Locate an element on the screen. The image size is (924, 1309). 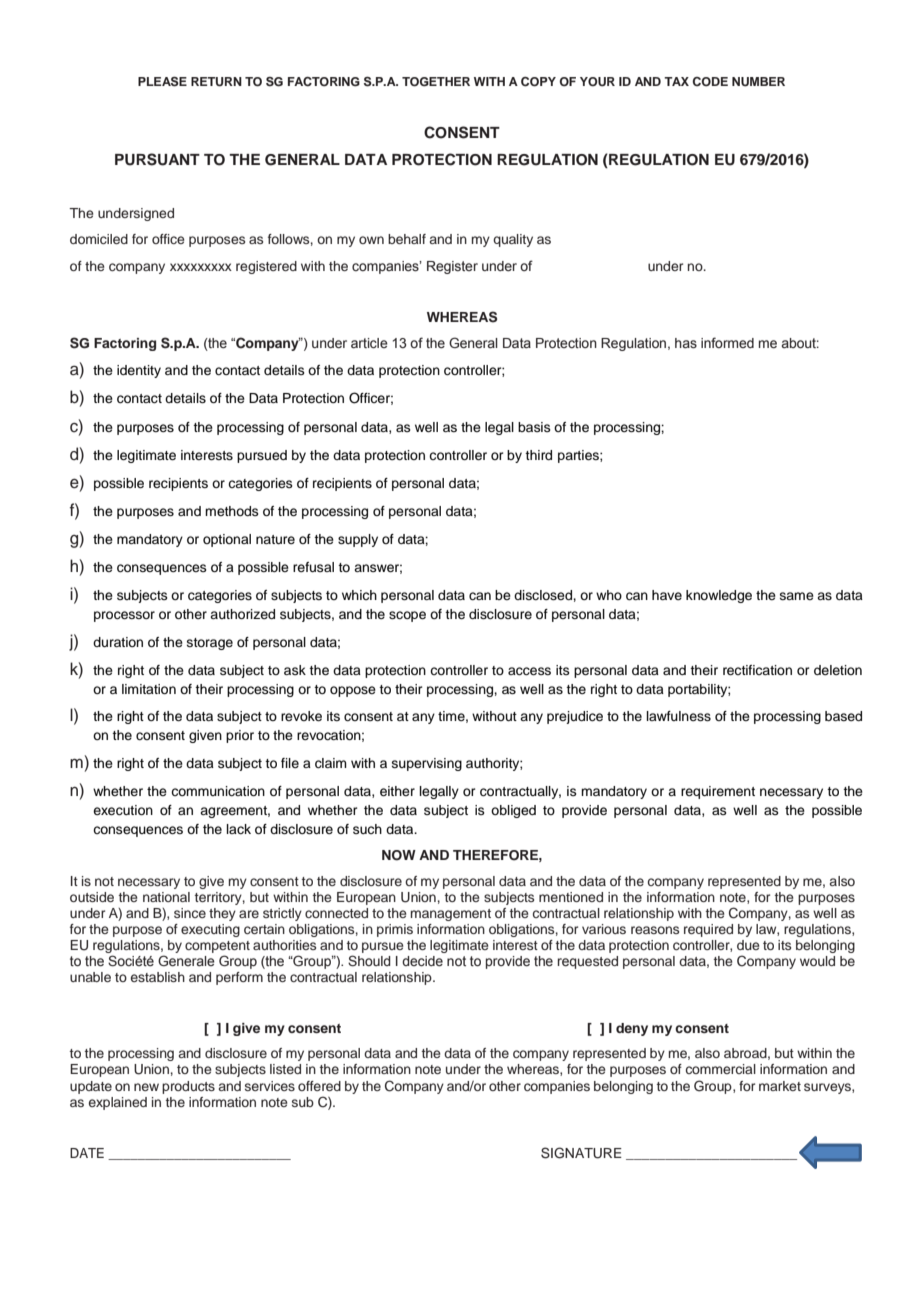
TOGETHER is located at coordinates (436, 82).
